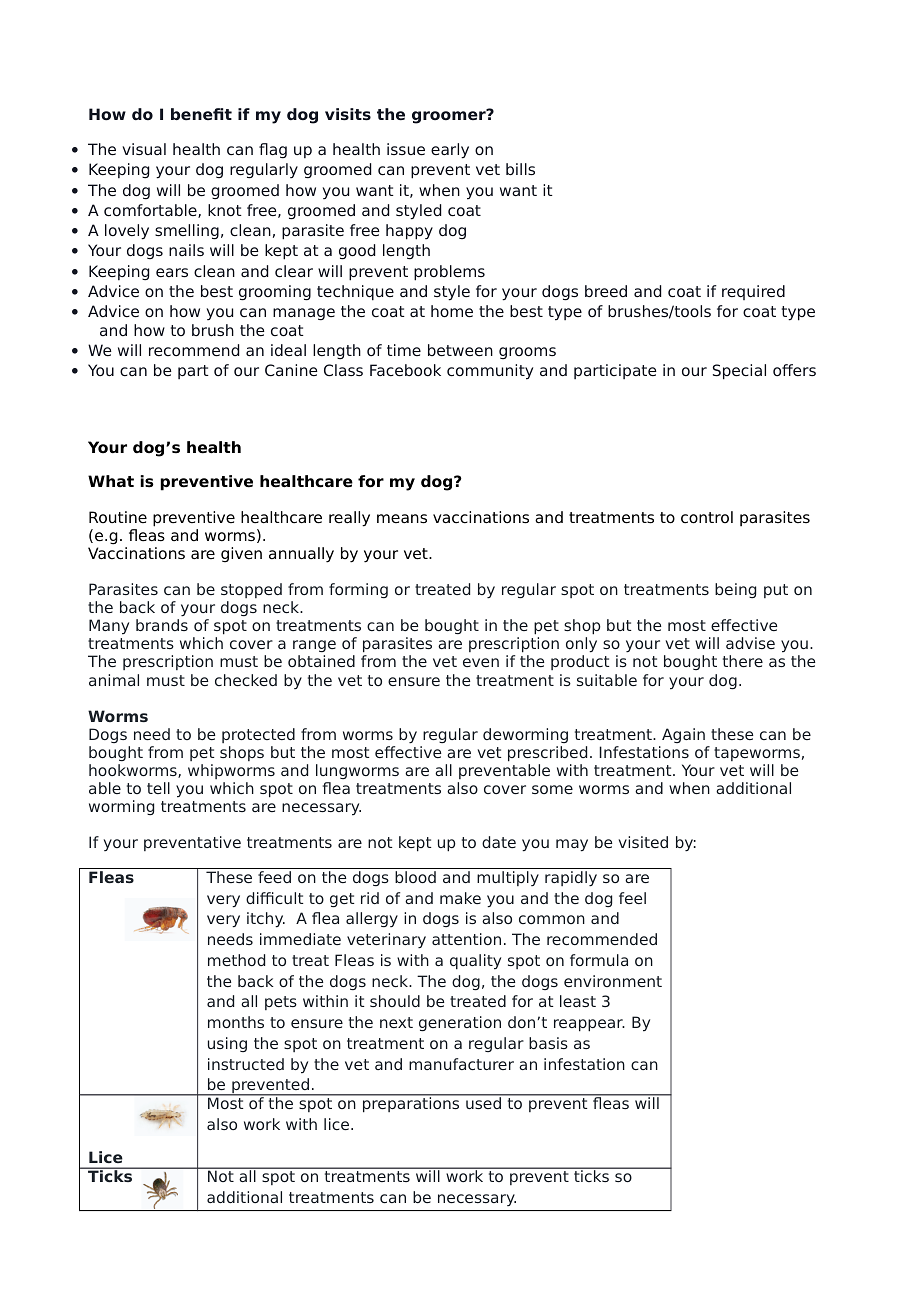  I want to click on being, so click(735, 590).
